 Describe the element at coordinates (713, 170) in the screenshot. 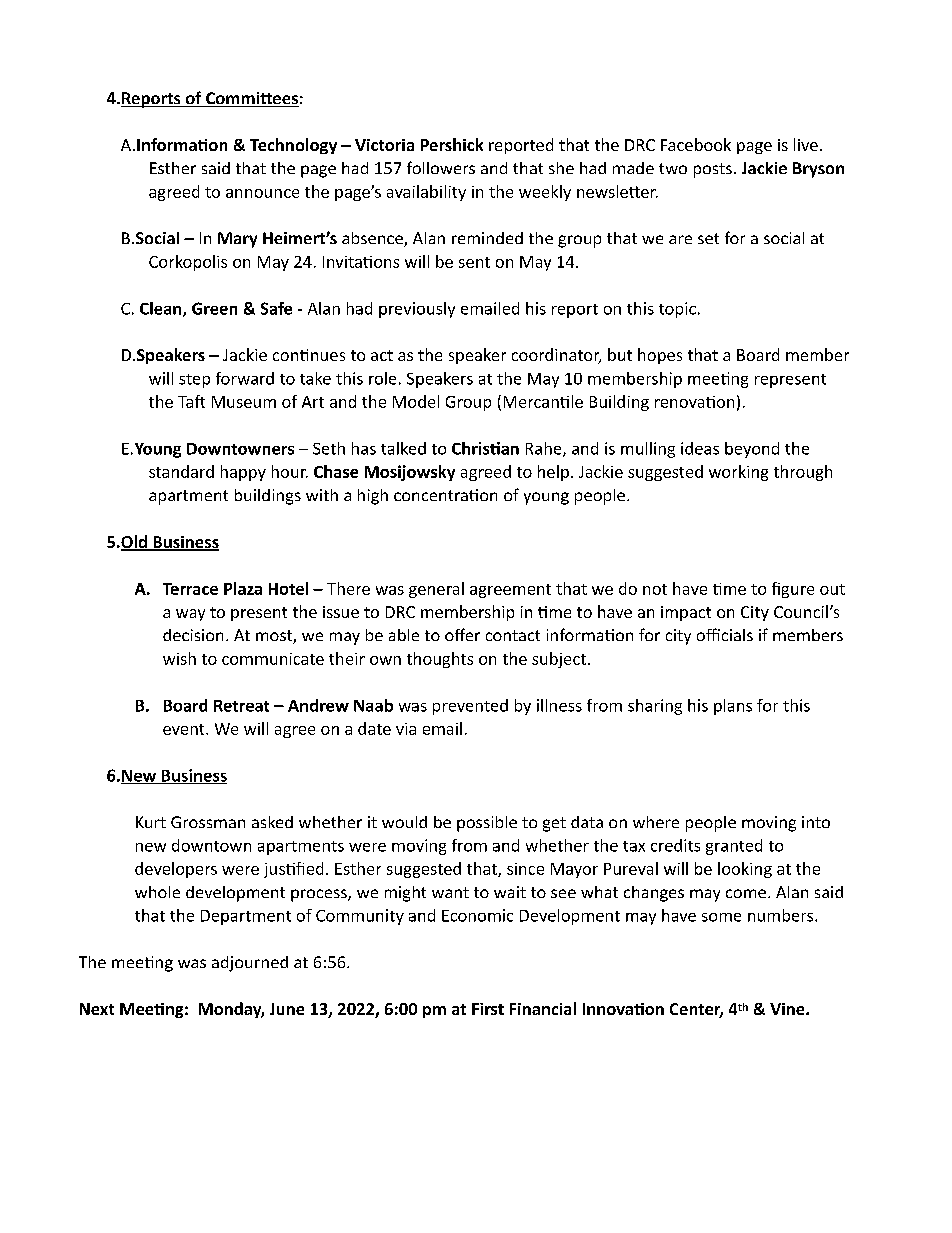

I see `posts` at that location.
